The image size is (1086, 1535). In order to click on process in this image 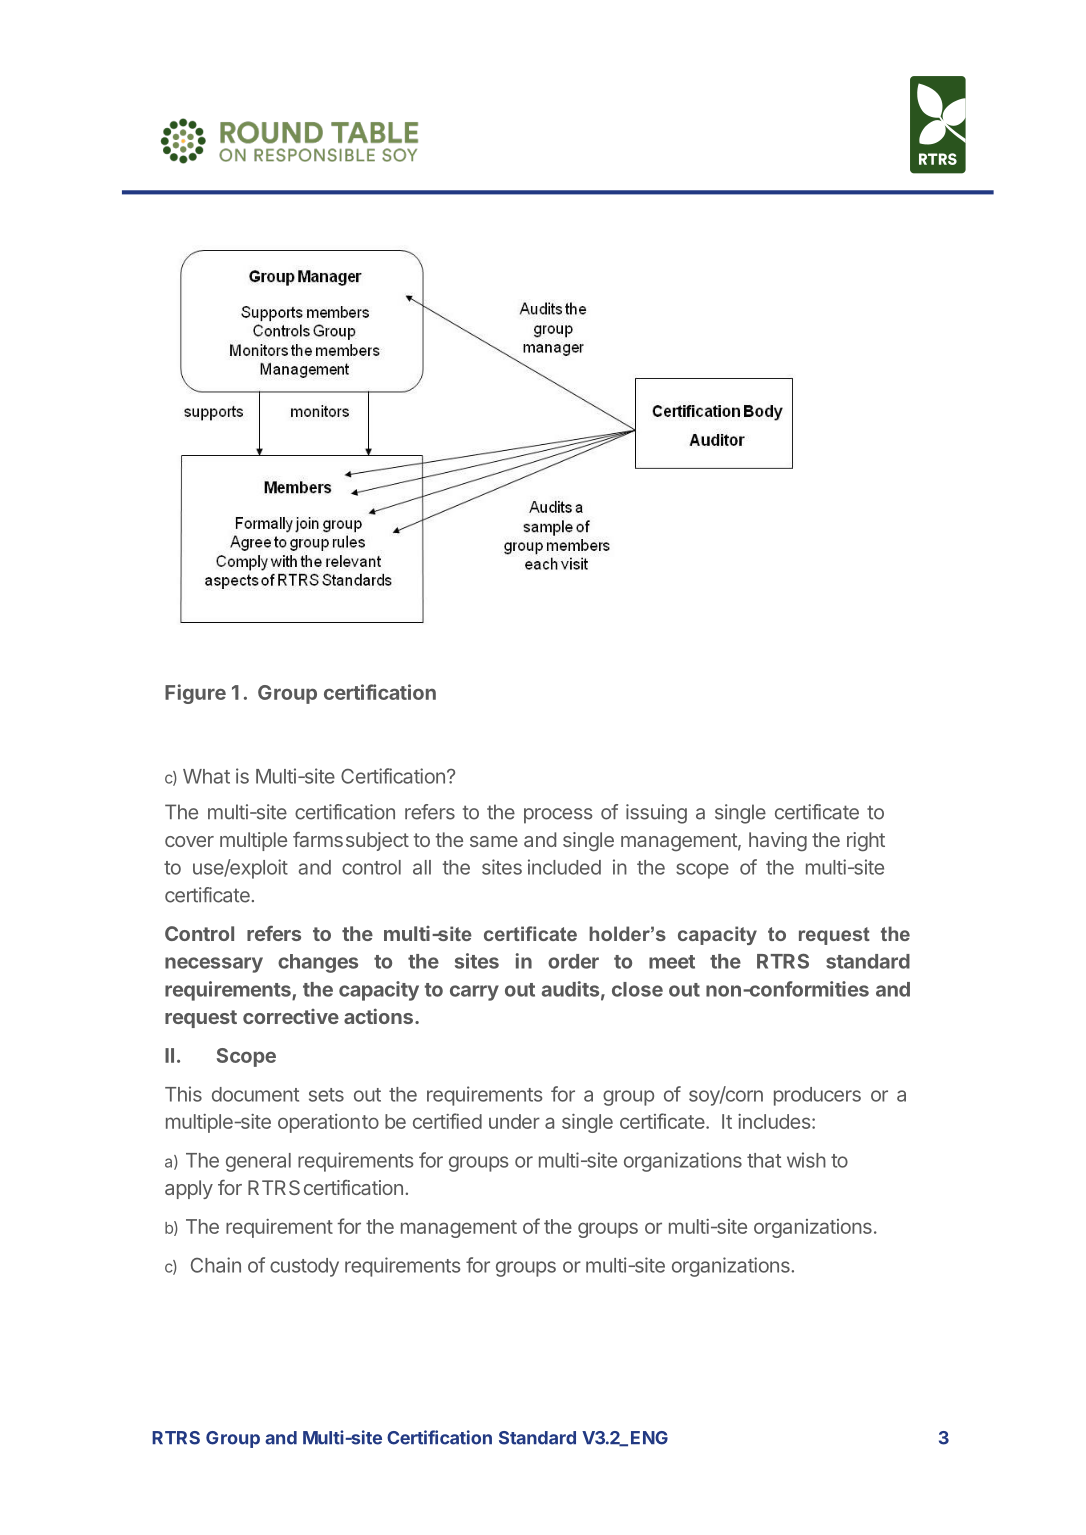, I will do `click(558, 816)`.
